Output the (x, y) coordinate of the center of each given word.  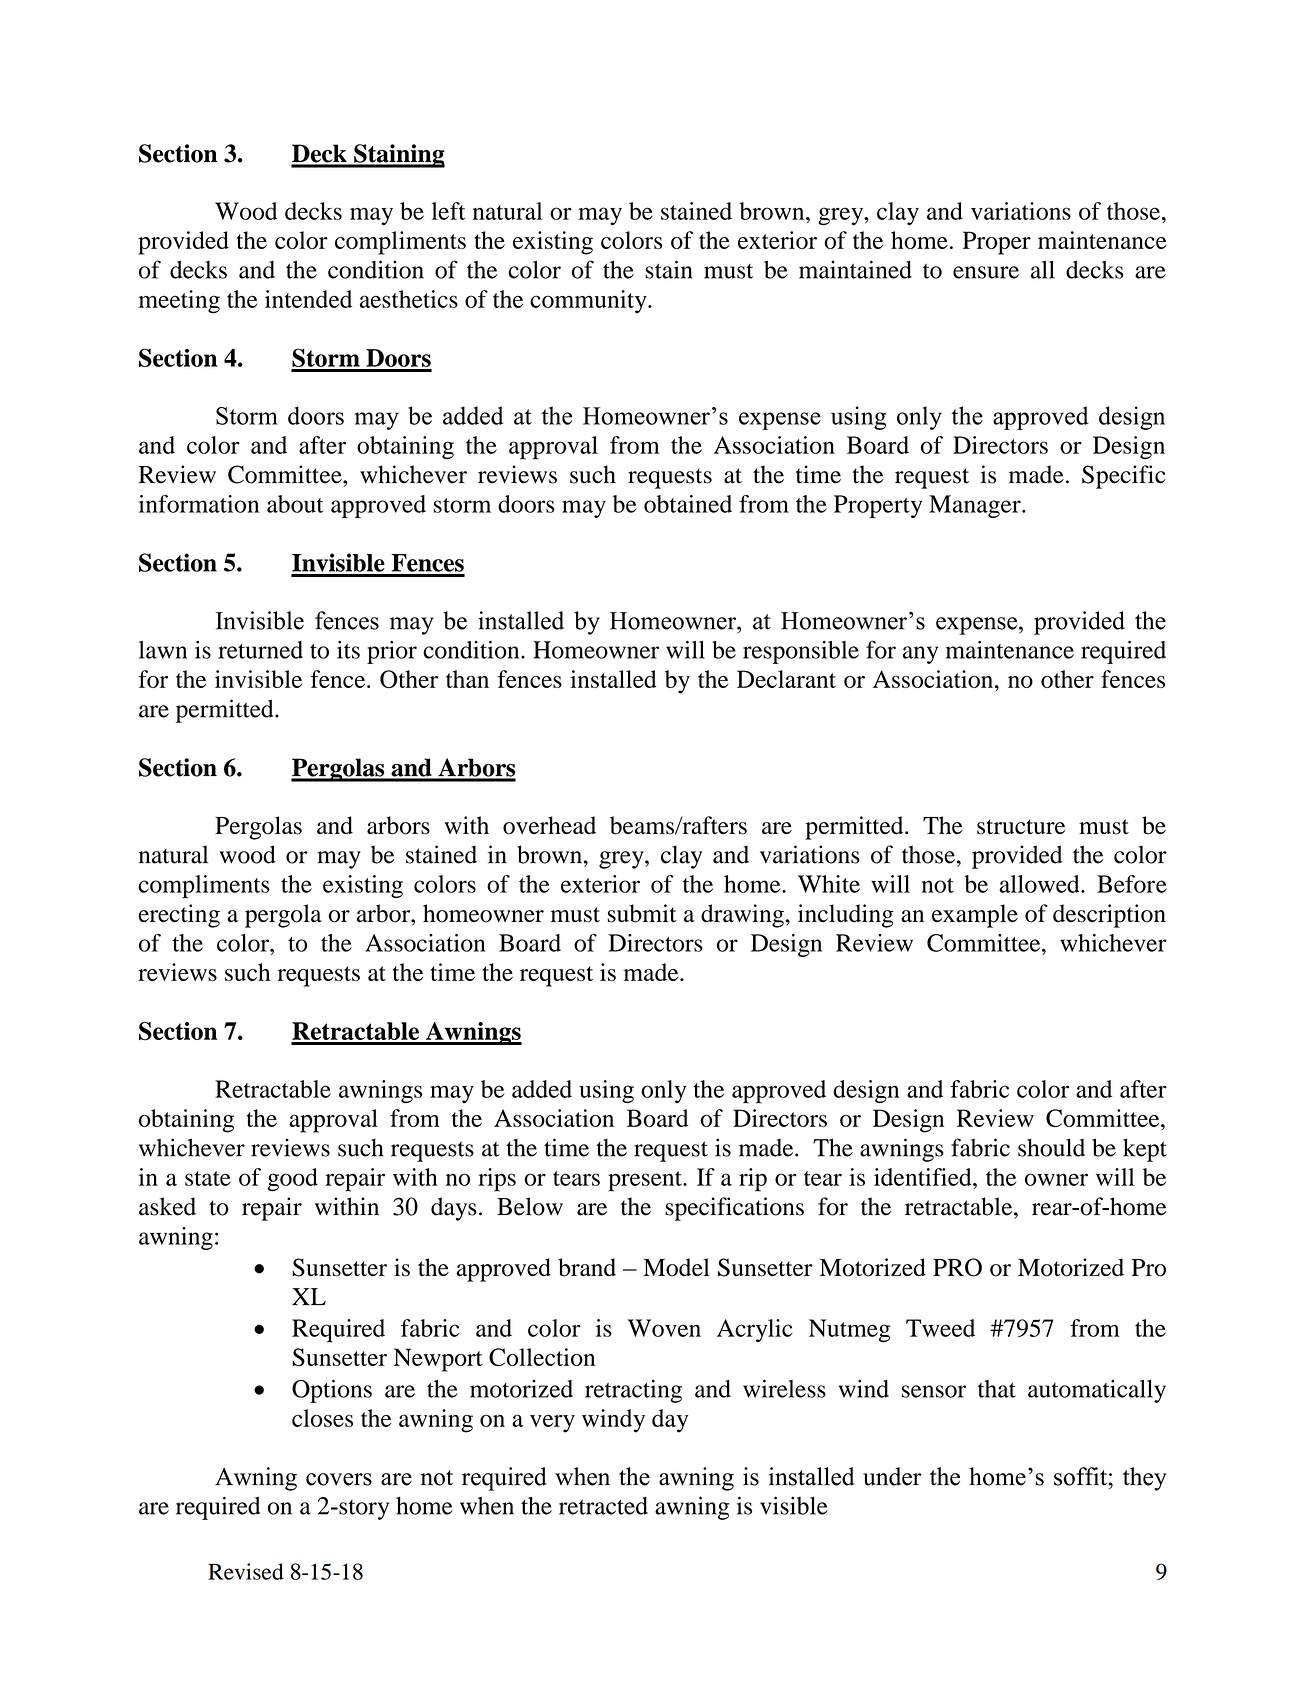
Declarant (786, 679)
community (589, 302)
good (292, 1179)
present (646, 1181)
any (920, 655)
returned (260, 650)
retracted (603, 1506)
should (1051, 1147)
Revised (246, 1571)
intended (308, 299)
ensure (986, 272)
